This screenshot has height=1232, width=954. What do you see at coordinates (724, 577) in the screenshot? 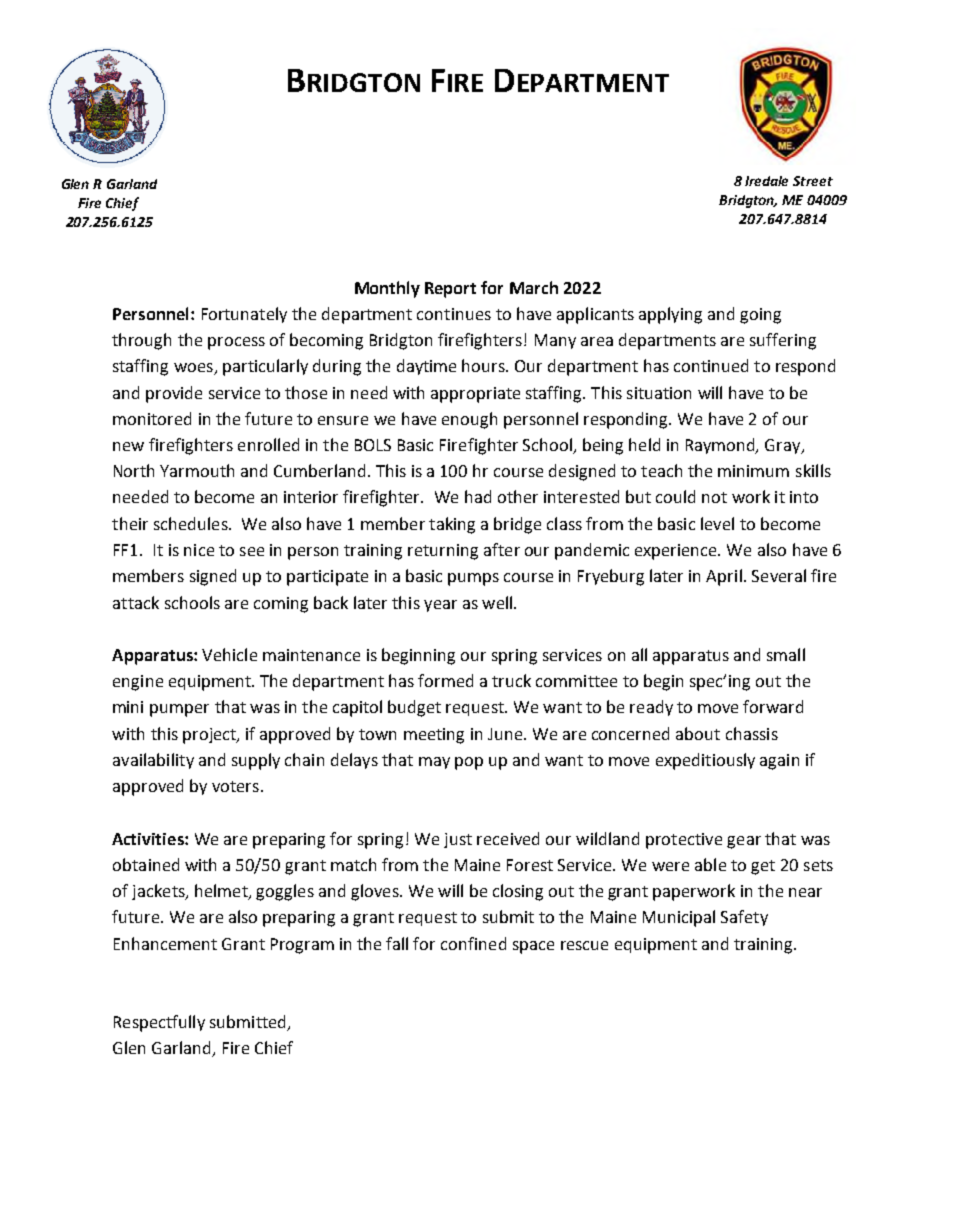
I see `April` at bounding box center [724, 577].
